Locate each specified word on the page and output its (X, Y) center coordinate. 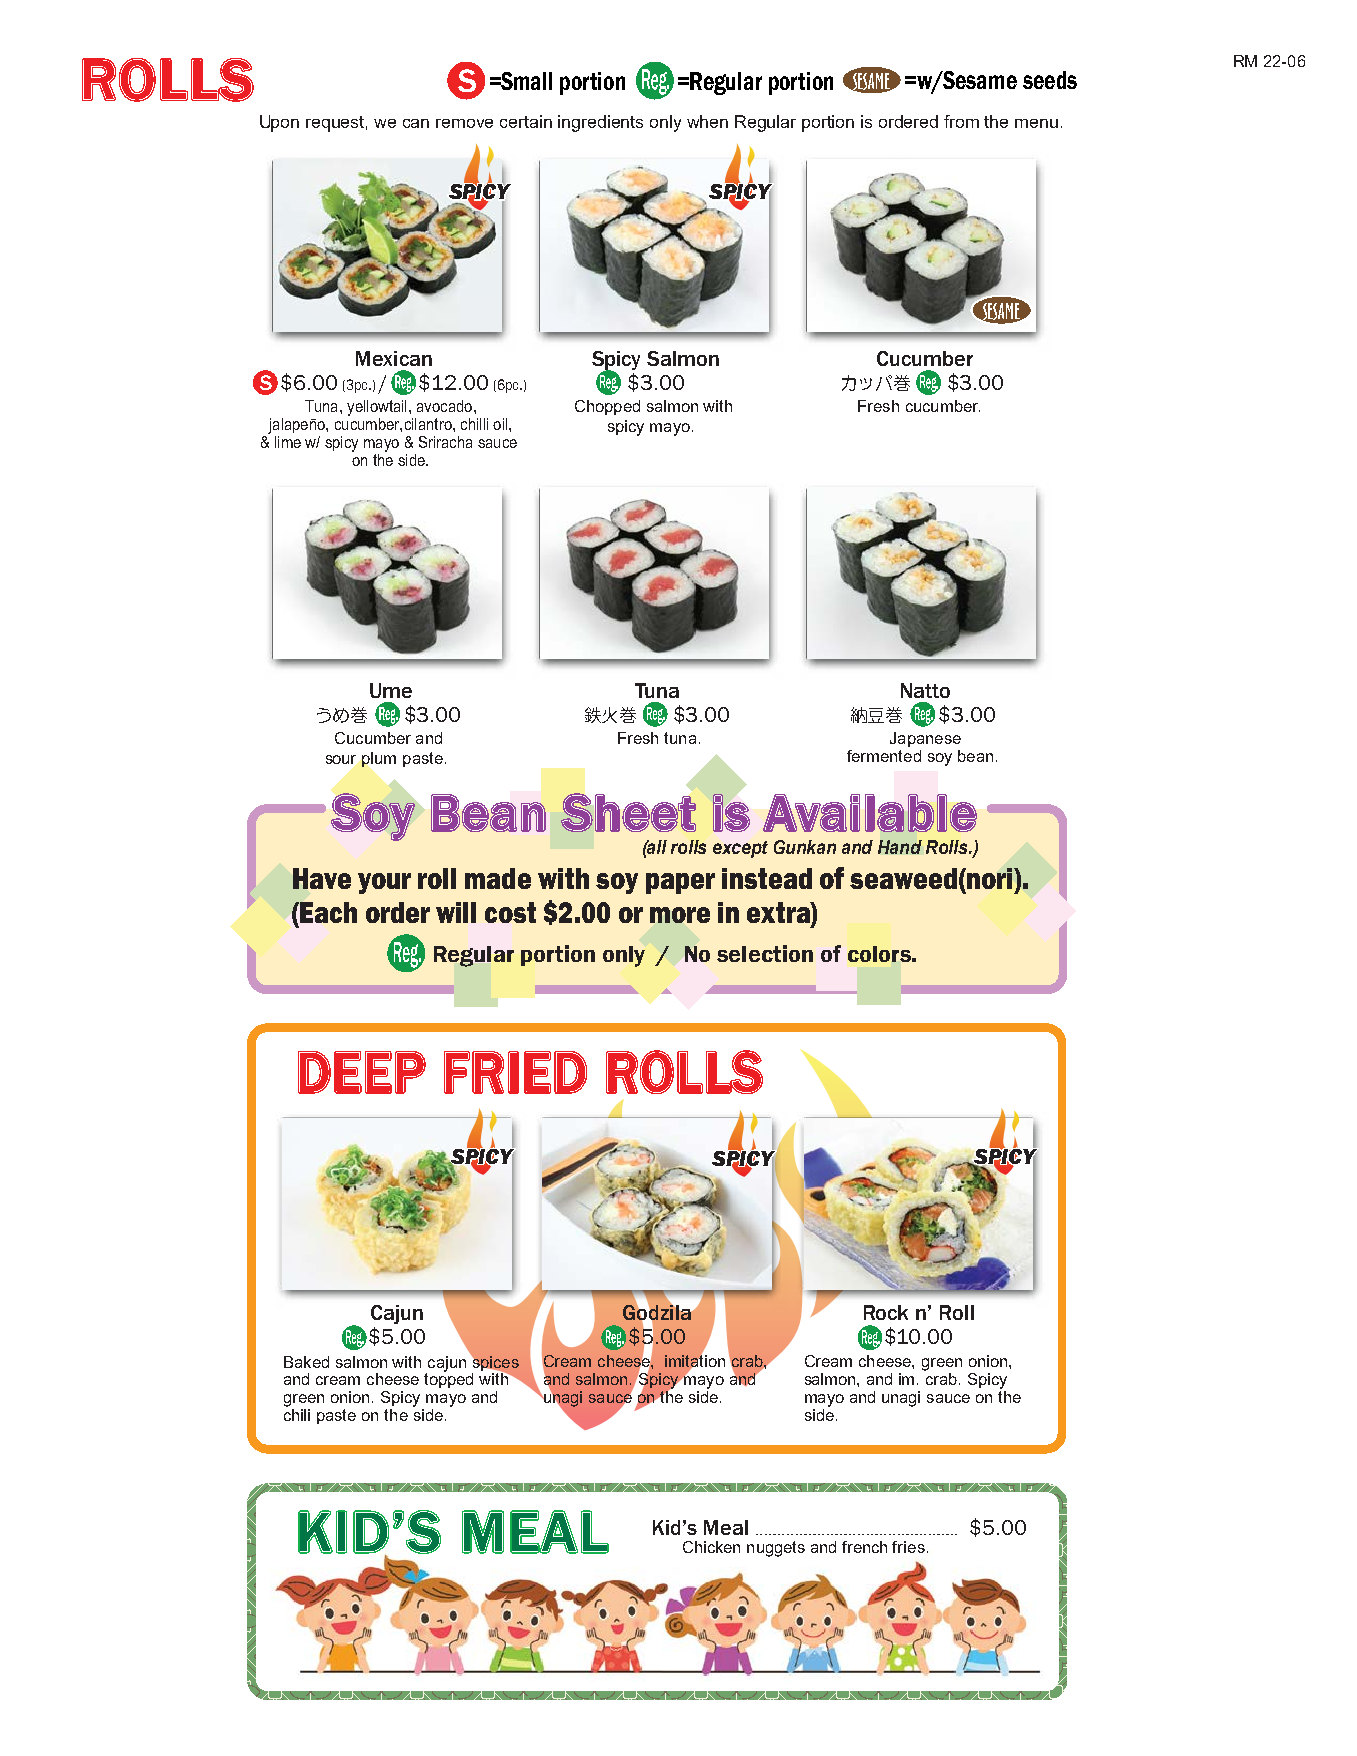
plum (379, 759)
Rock (886, 1312)
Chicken (711, 1547)
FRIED (515, 1072)
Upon (279, 123)
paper (680, 883)
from (961, 121)
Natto (925, 690)
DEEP (362, 1072)
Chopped (607, 407)
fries (908, 1547)
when (707, 121)
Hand (900, 847)
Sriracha (445, 442)
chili (297, 1413)
